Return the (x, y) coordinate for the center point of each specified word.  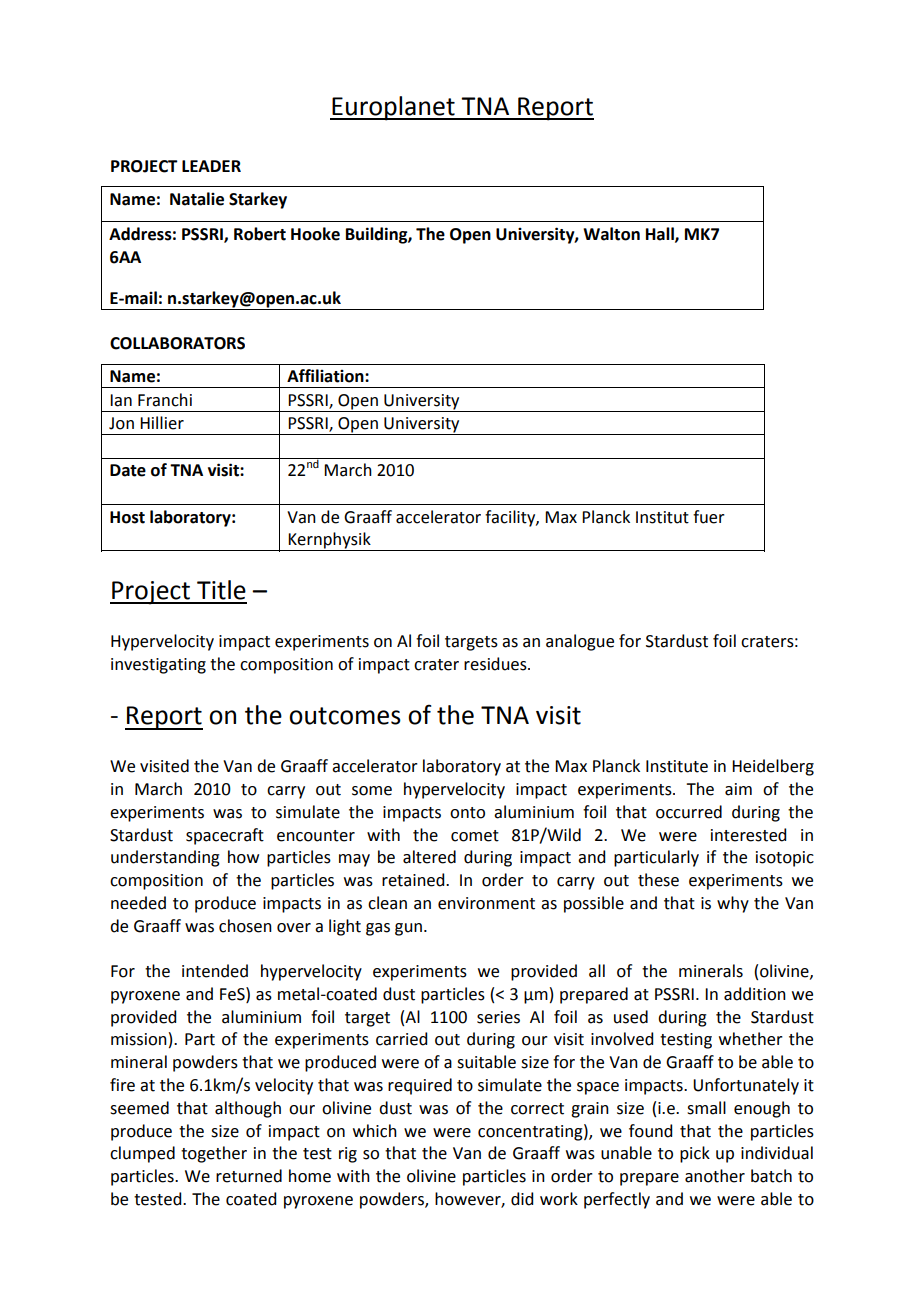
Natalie (197, 199)
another (715, 1176)
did (522, 1199)
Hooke (315, 234)
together (214, 1154)
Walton (611, 234)
